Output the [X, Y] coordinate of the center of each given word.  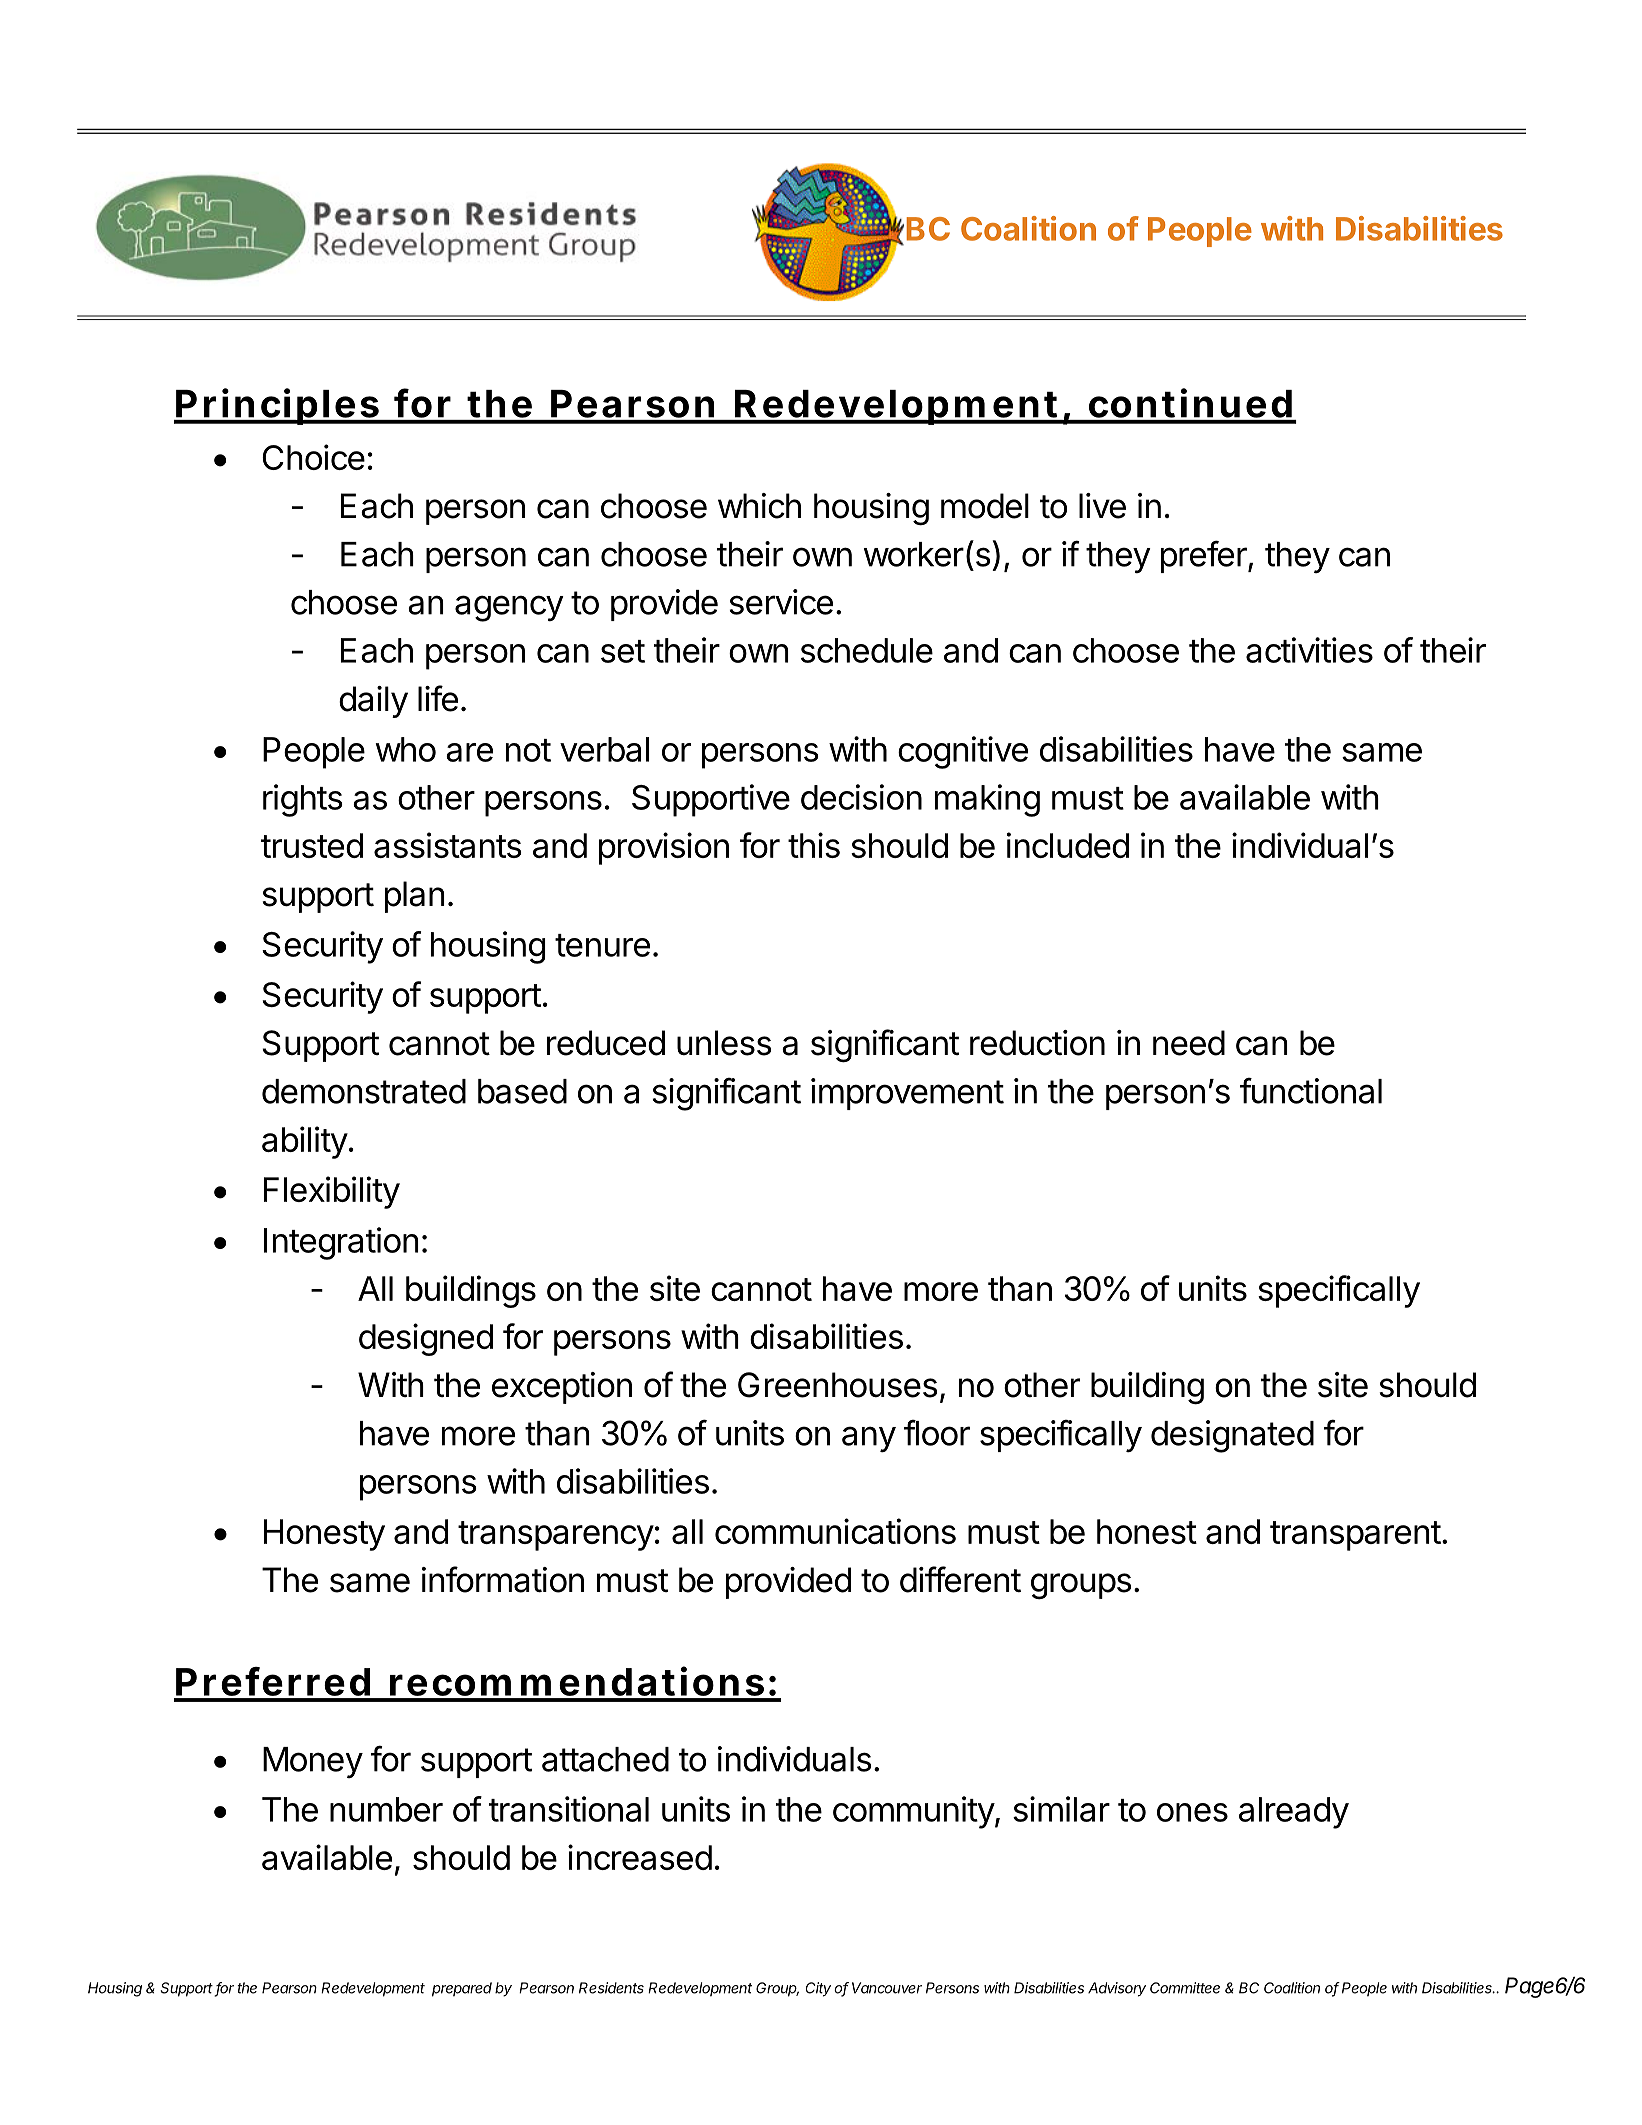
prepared [462, 1989]
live [1102, 506]
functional [1311, 1091]
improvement [907, 1094]
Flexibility [332, 1192]
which [759, 506]
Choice [313, 457]
